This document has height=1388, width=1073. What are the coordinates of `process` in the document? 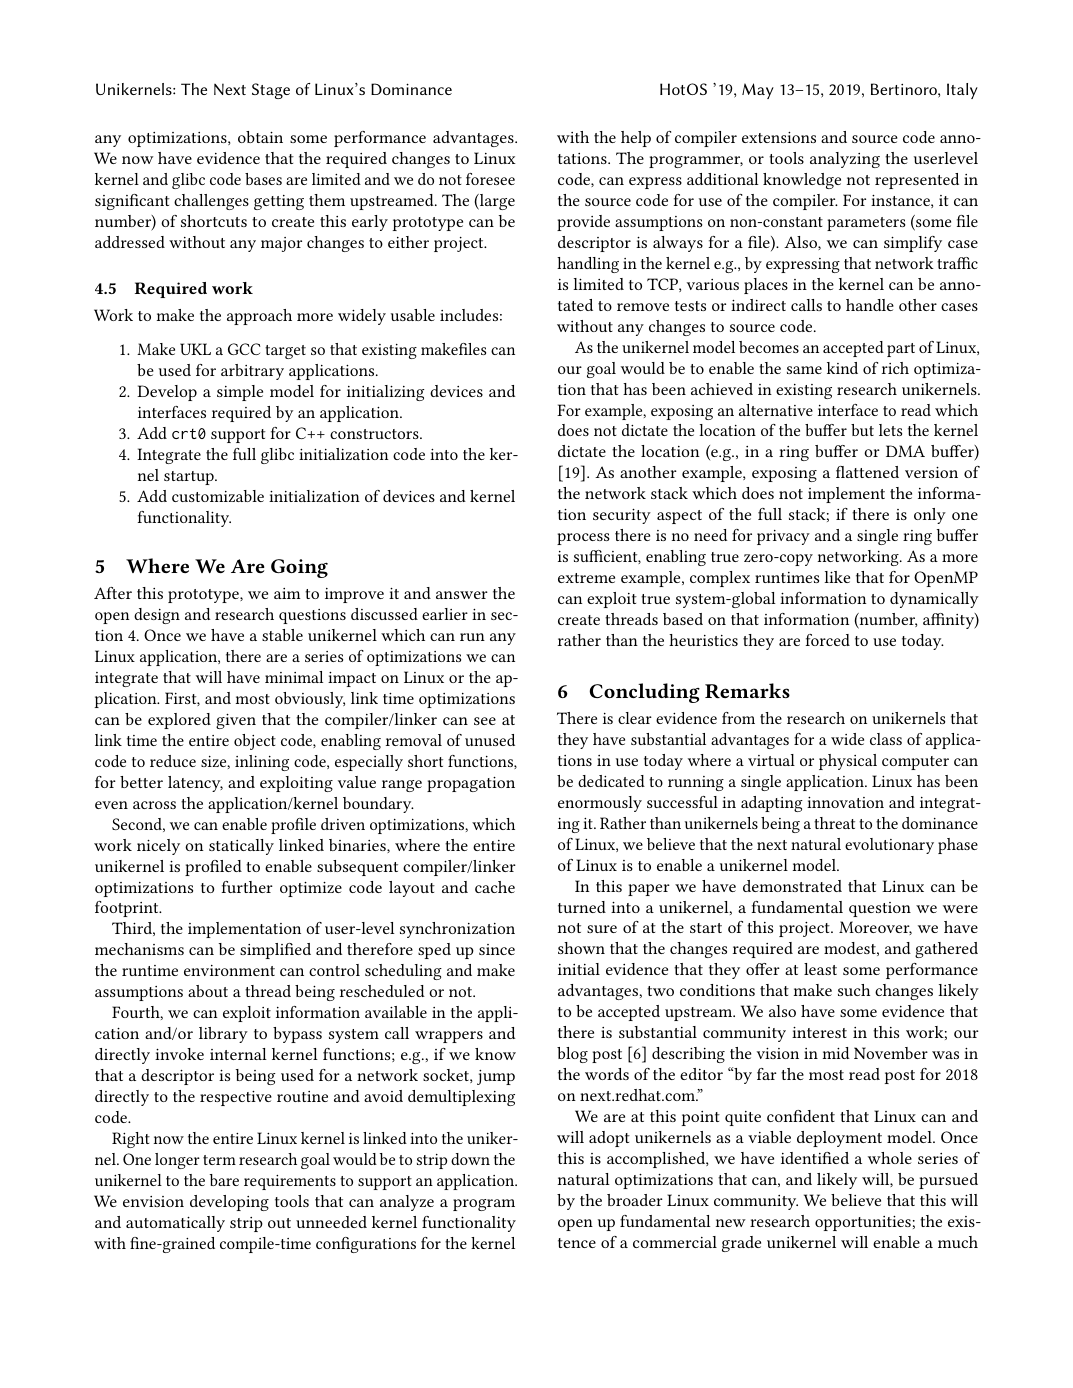 It's located at (583, 539).
